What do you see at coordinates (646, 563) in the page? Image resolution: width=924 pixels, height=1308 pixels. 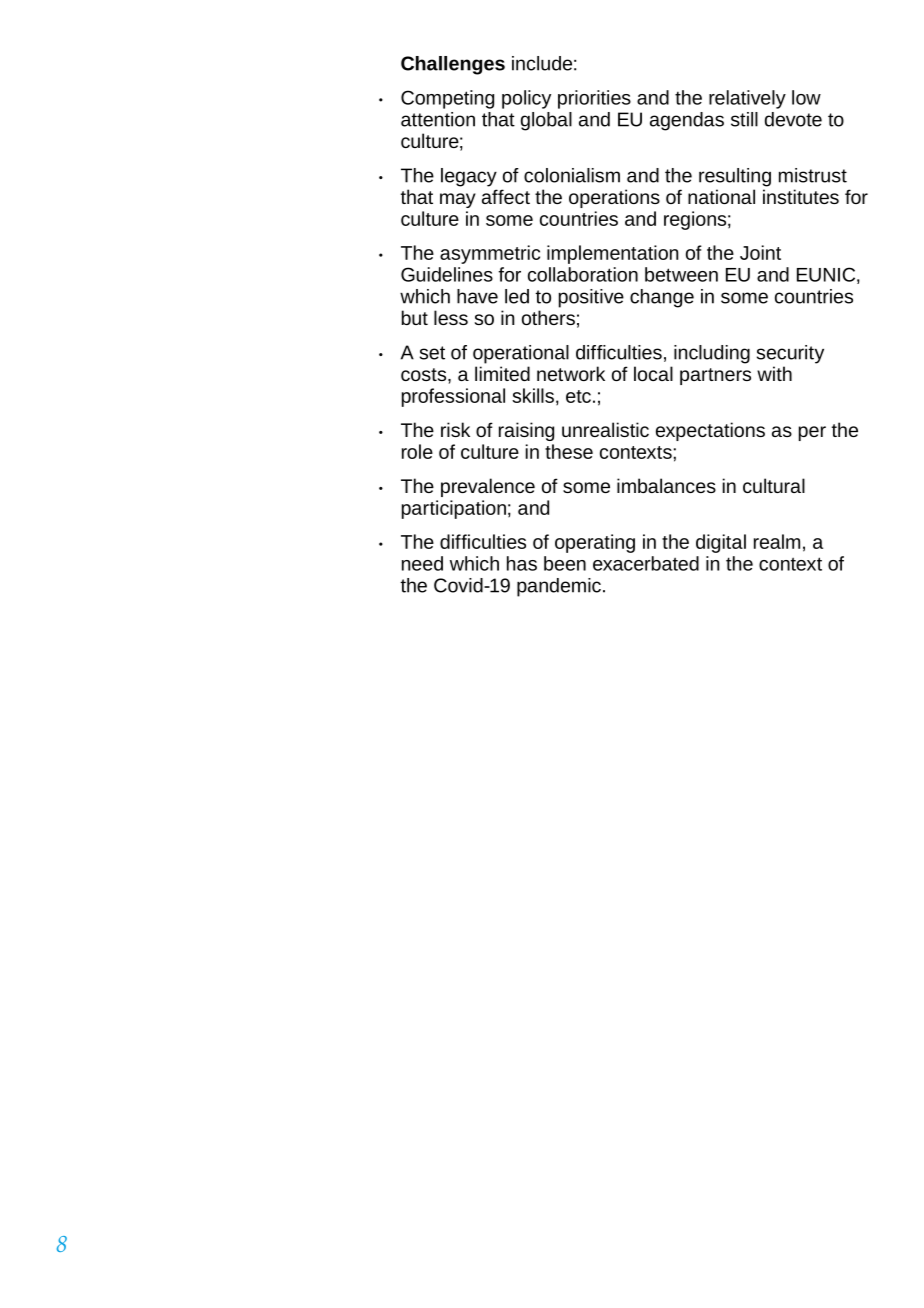 I see `exacerbated` at bounding box center [646, 563].
